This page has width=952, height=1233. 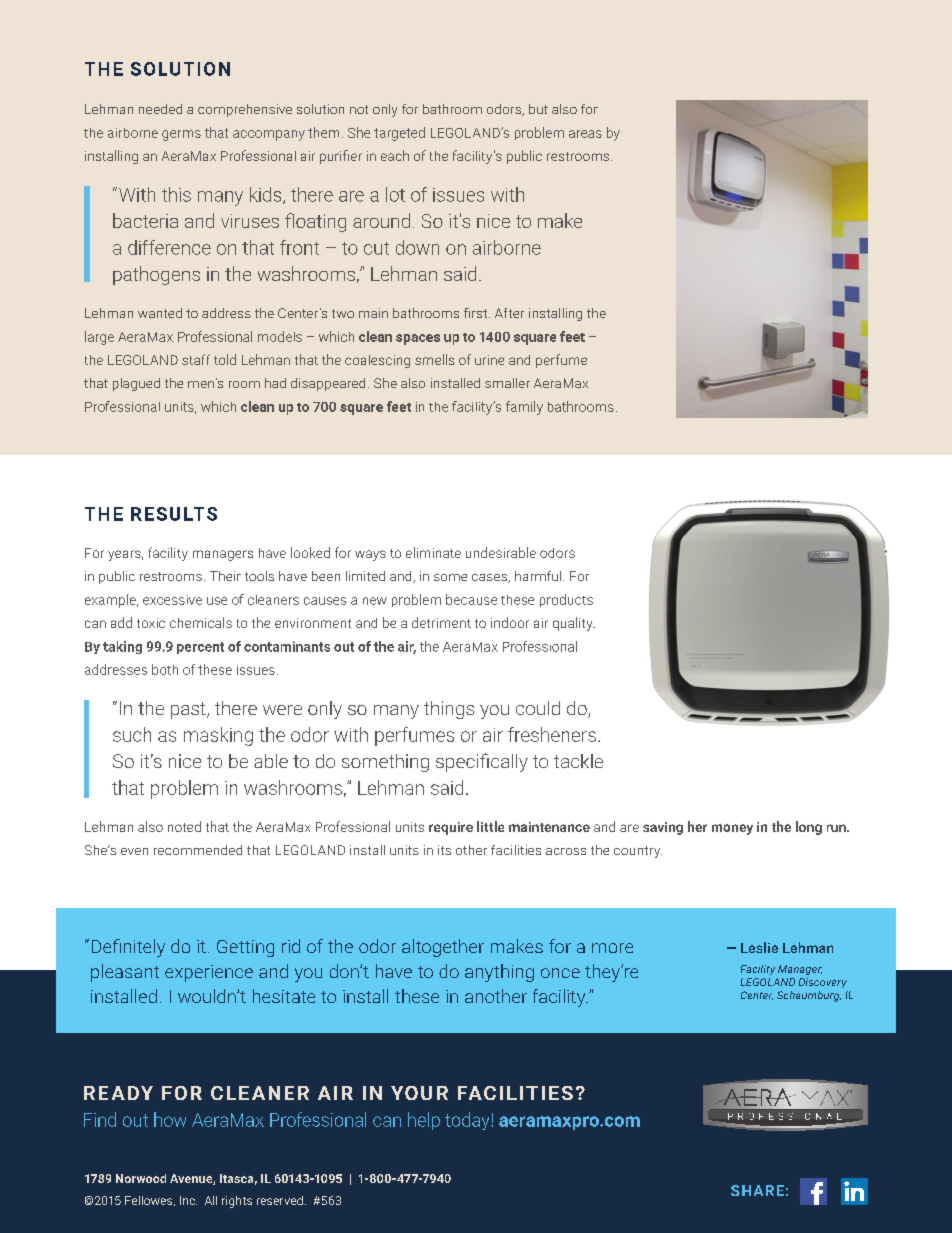 What do you see at coordinates (441, 622) in the page?
I see `detriment` at bounding box center [441, 622].
